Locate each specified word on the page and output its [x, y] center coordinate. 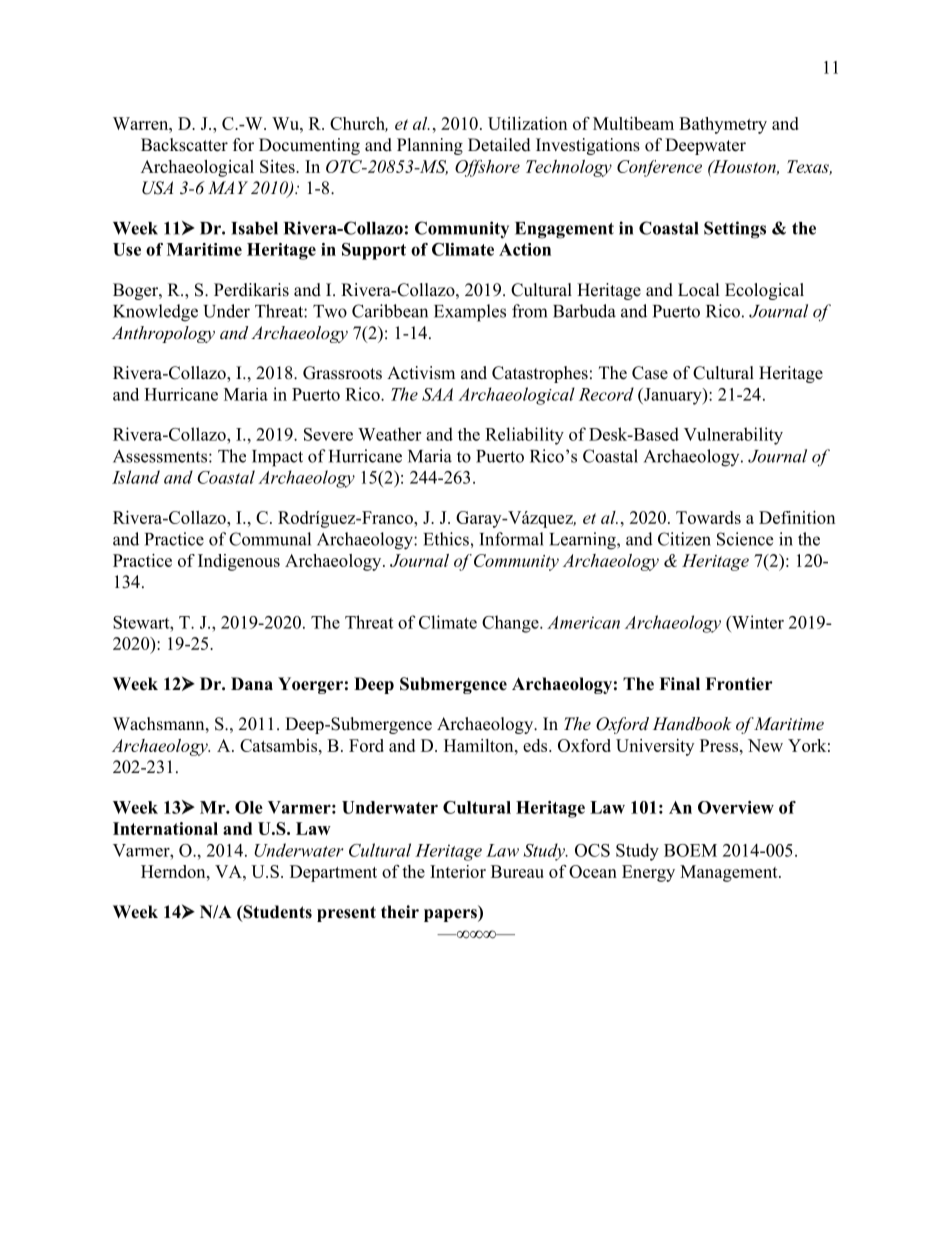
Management [730, 873]
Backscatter [184, 145]
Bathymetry [723, 125]
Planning [430, 146]
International [165, 828]
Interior [458, 871]
